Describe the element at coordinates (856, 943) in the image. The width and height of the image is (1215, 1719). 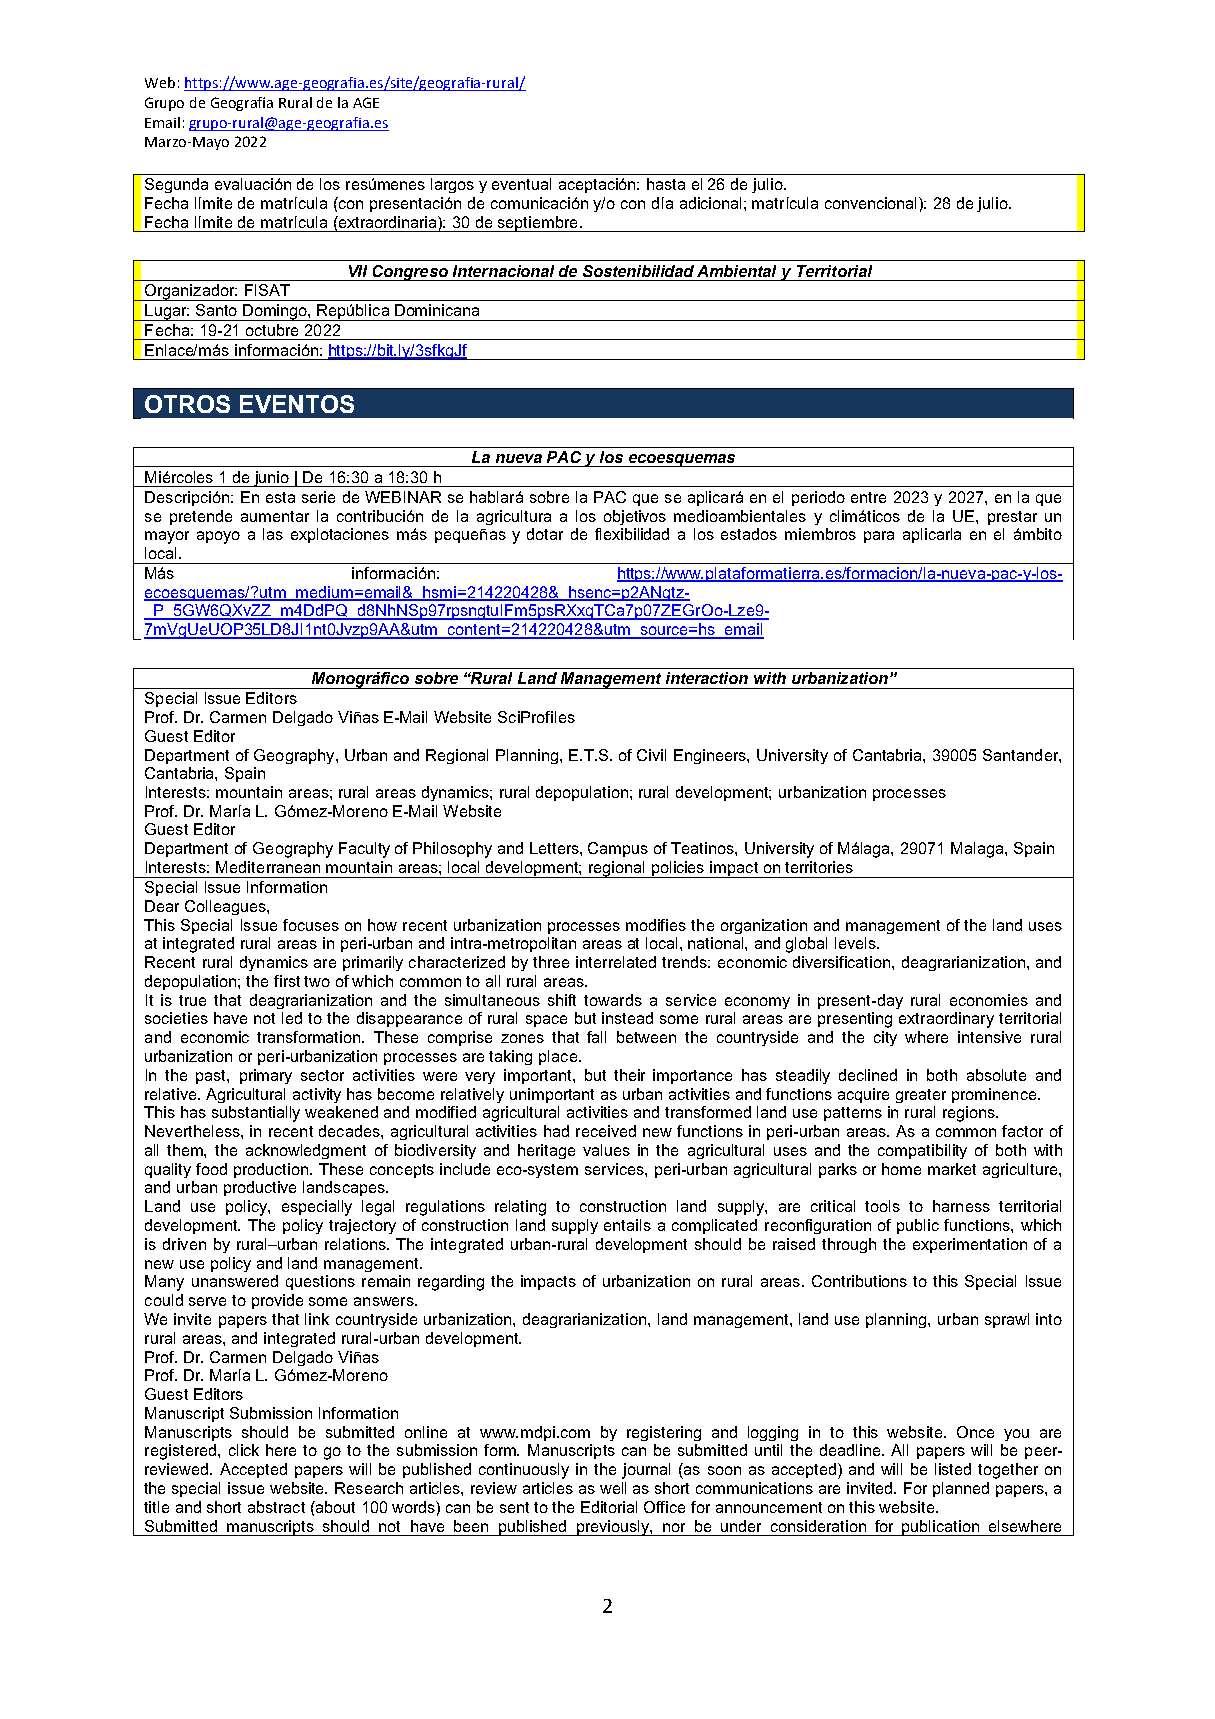
I see `levels` at that location.
